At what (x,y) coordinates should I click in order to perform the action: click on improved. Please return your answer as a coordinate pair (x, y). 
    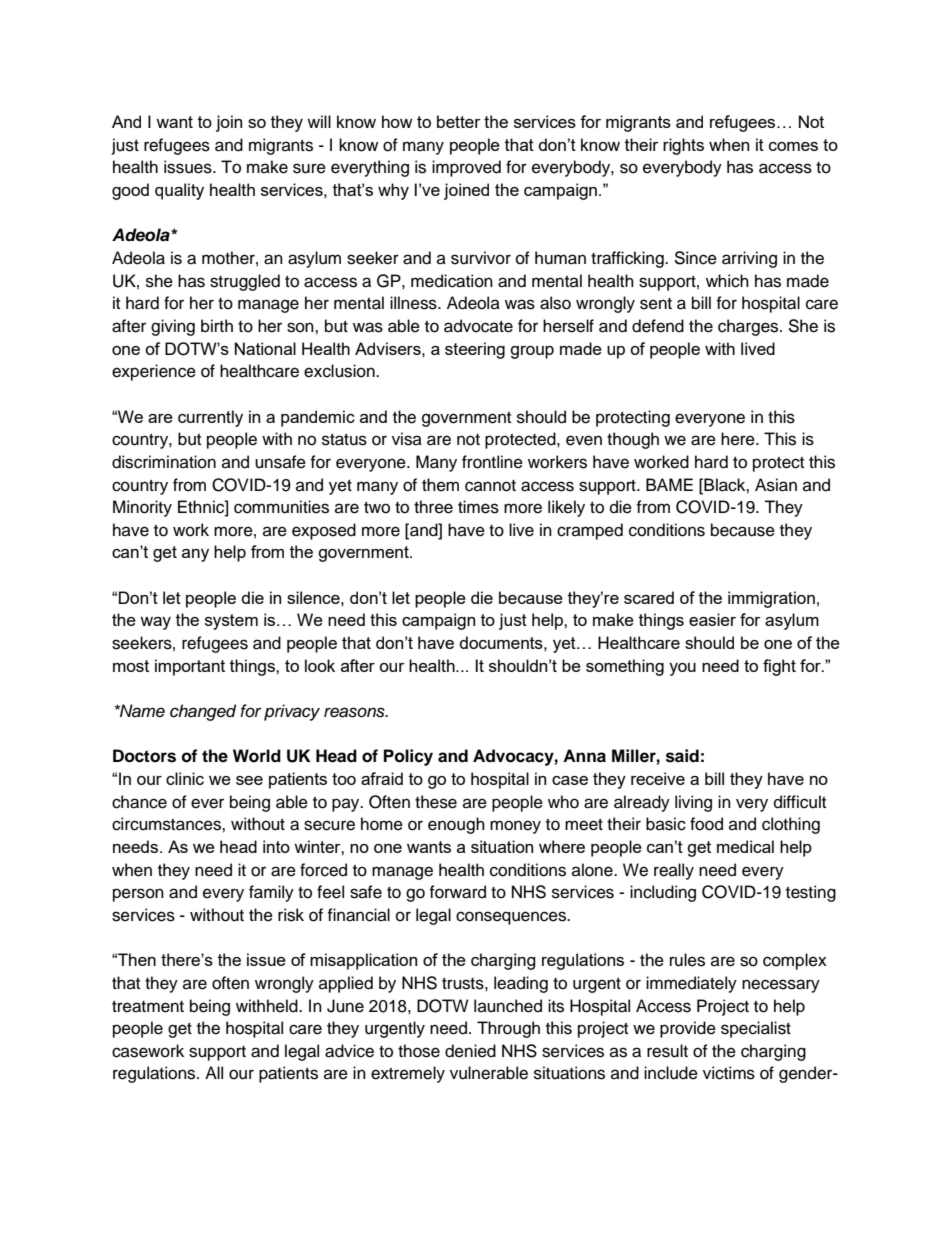
    Looking at the image, I should click on (466, 168).
